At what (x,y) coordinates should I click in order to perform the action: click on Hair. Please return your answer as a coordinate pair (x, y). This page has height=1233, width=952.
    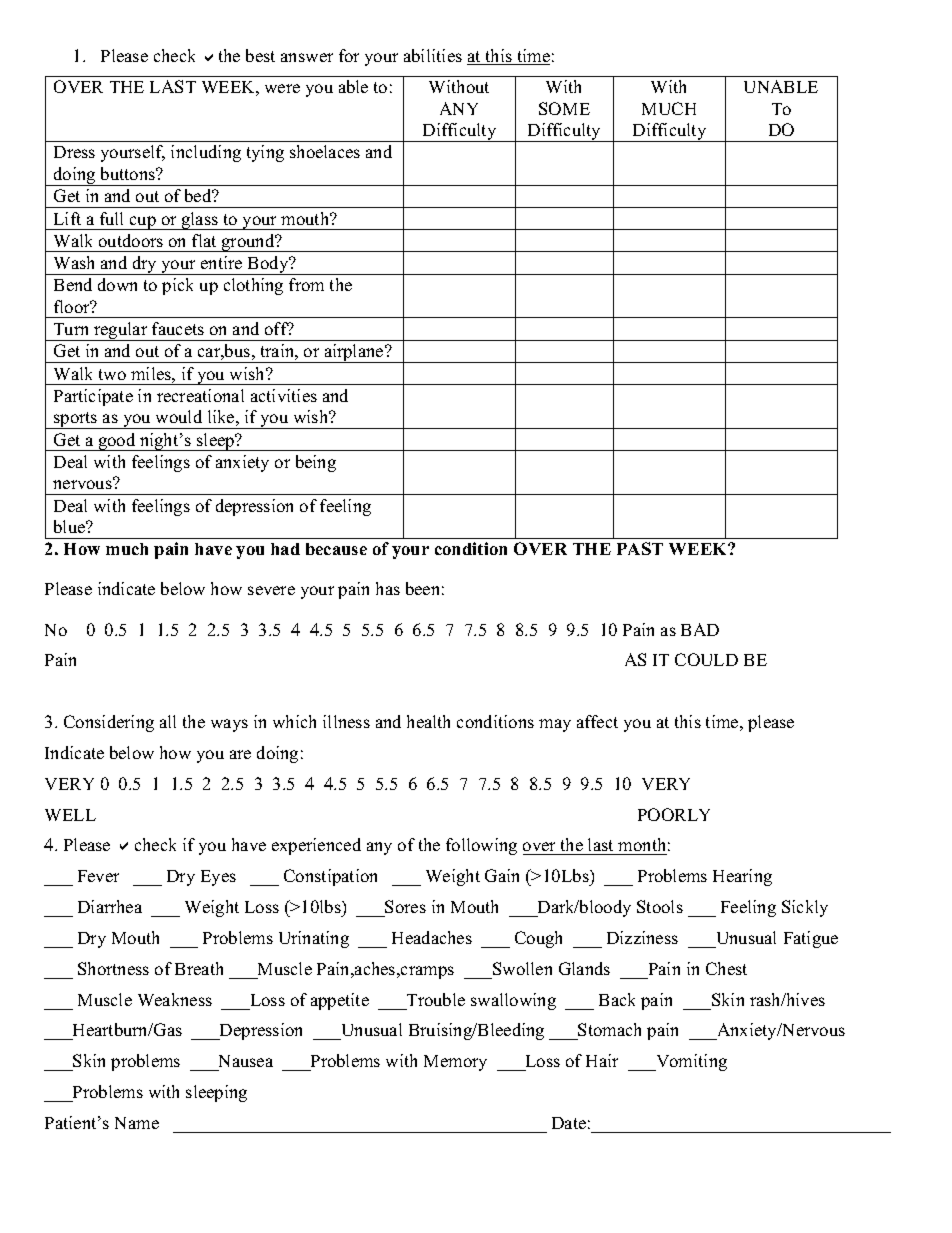
    Looking at the image, I should click on (602, 1060).
